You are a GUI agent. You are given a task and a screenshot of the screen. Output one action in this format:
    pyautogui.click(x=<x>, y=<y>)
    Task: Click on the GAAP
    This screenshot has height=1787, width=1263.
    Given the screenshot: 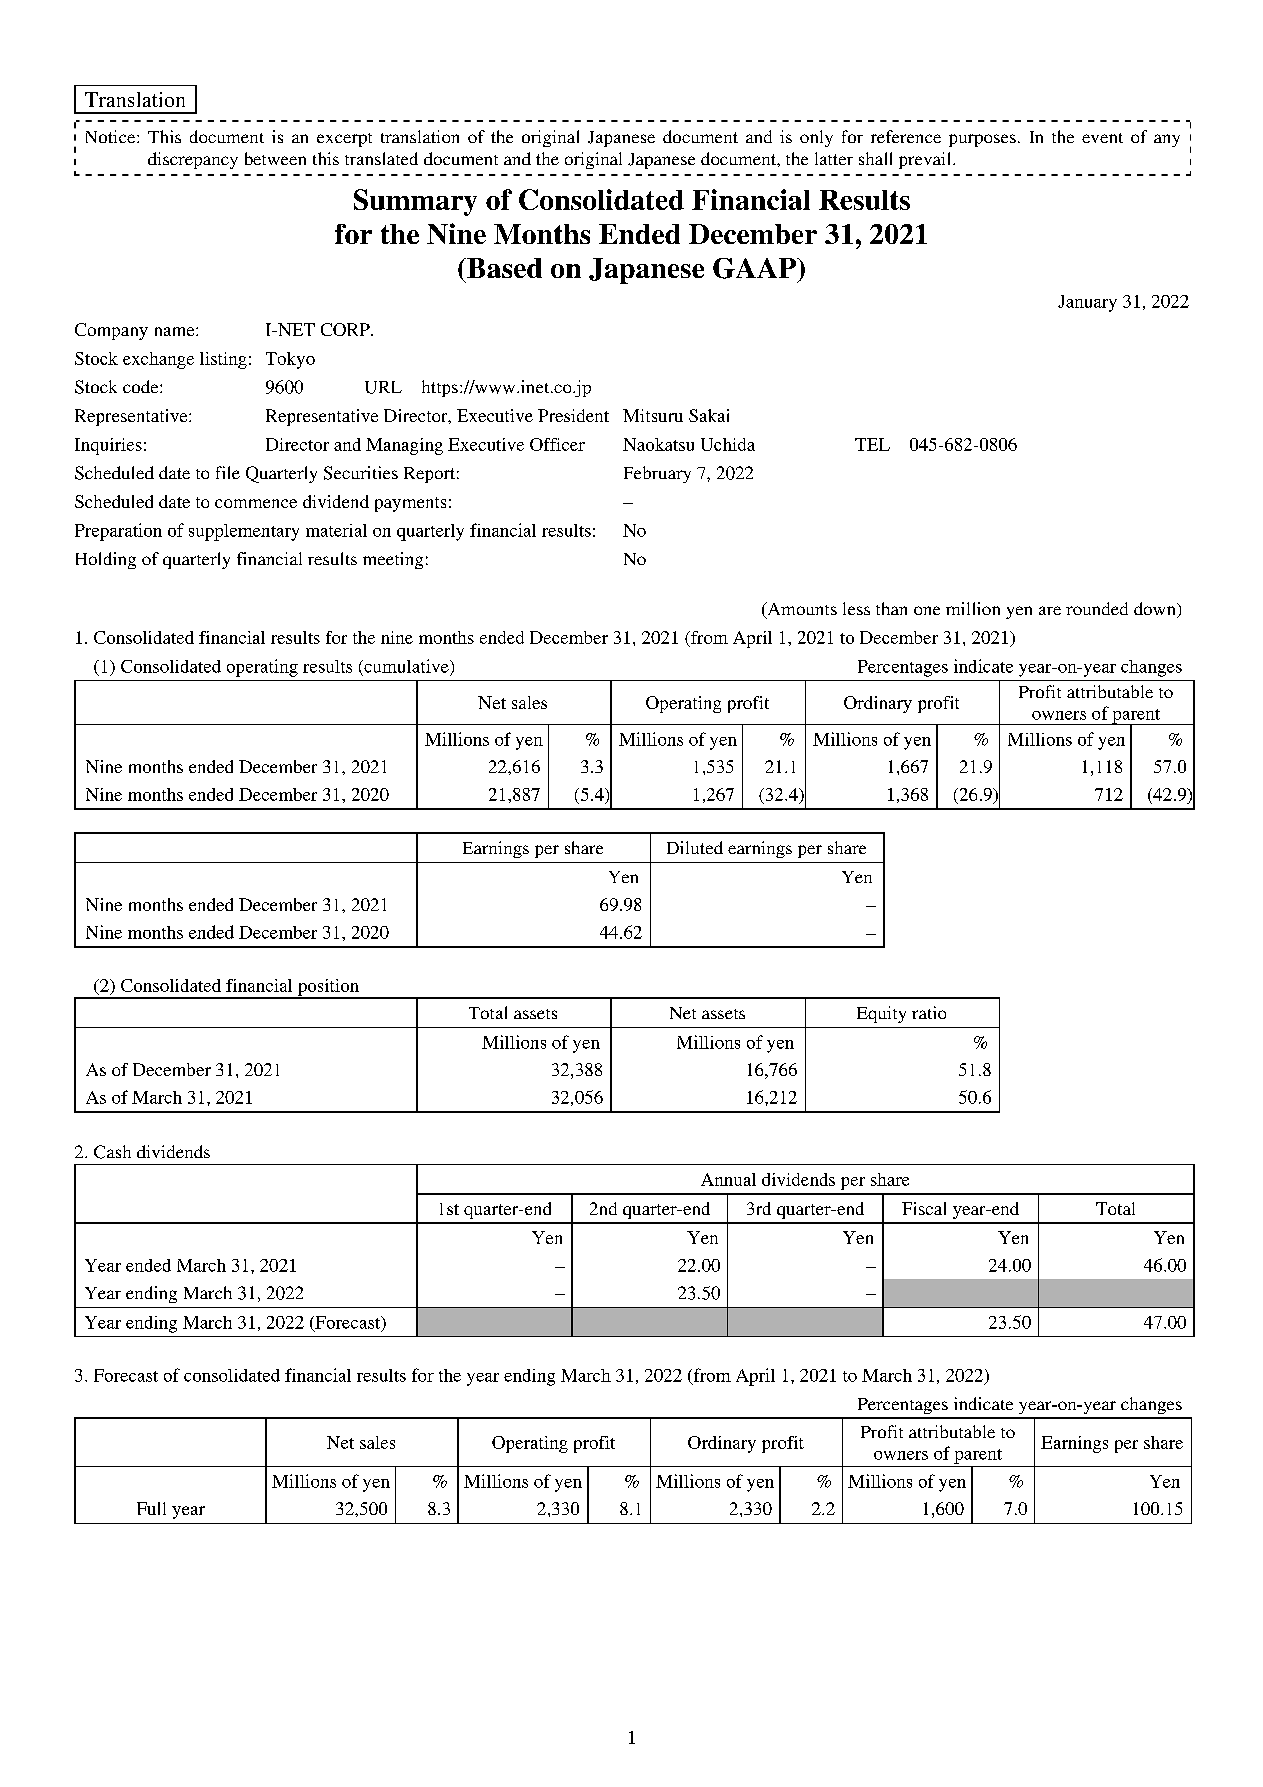 What is the action you would take?
    pyautogui.click(x=755, y=268)
